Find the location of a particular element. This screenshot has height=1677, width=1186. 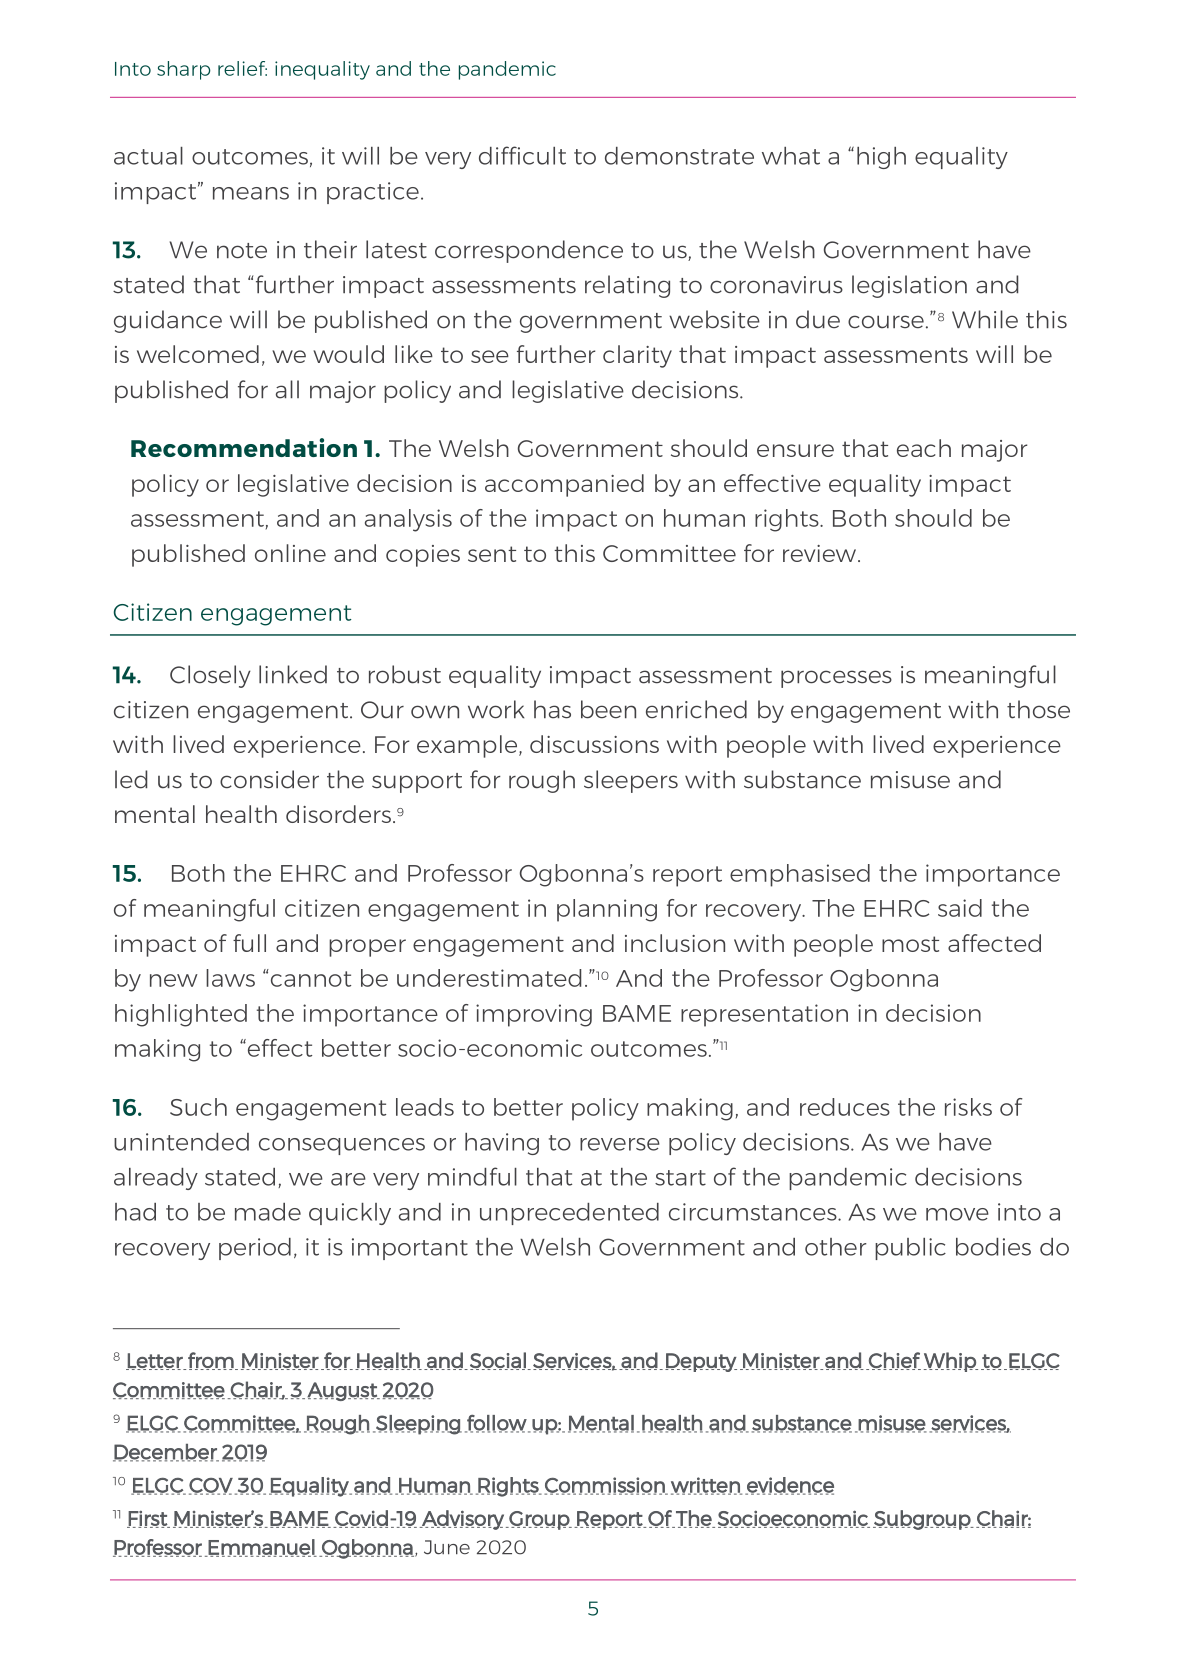

accompanied is located at coordinates (564, 485).
